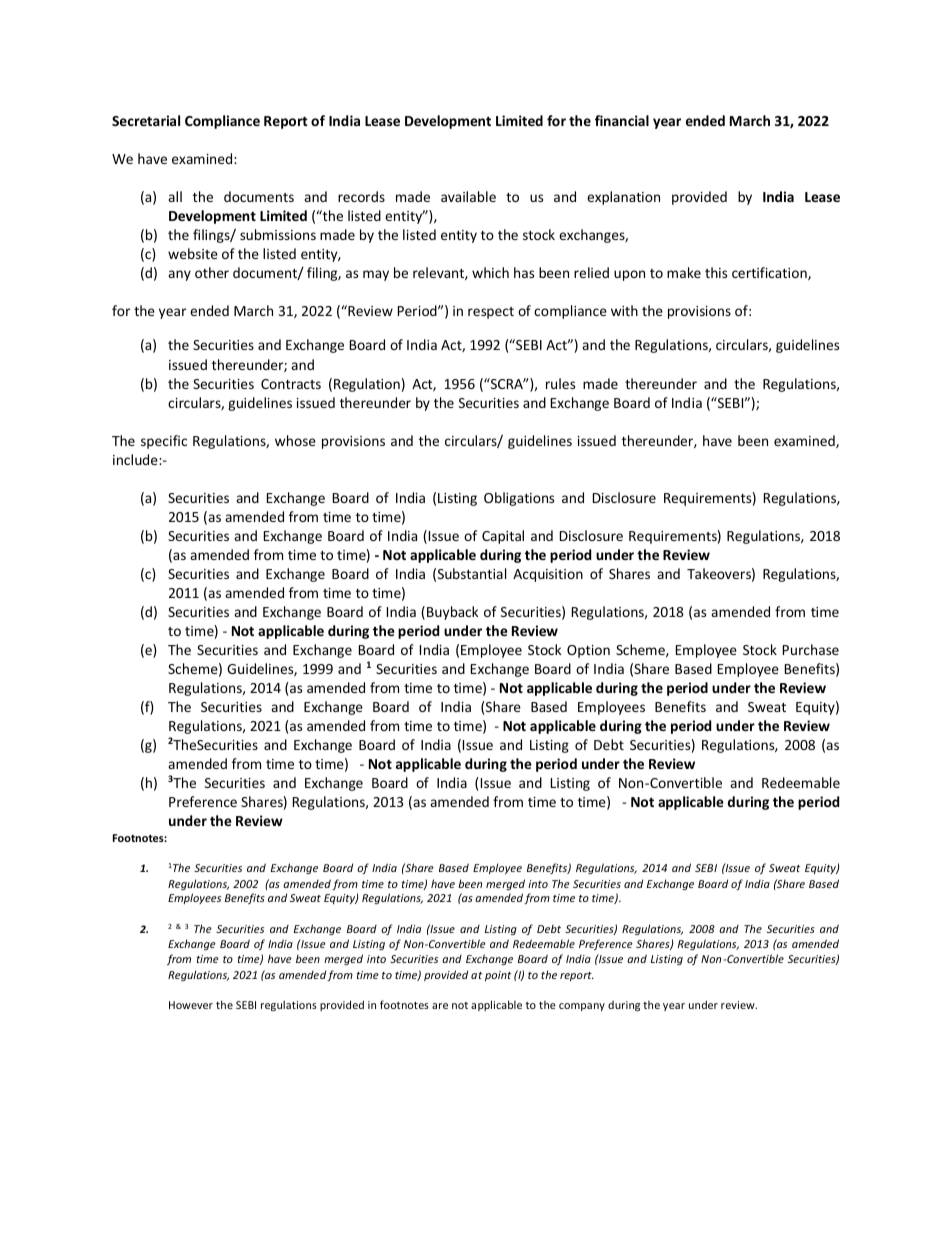  What do you see at coordinates (468, 196) in the page?
I see `available` at bounding box center [468, 196].
